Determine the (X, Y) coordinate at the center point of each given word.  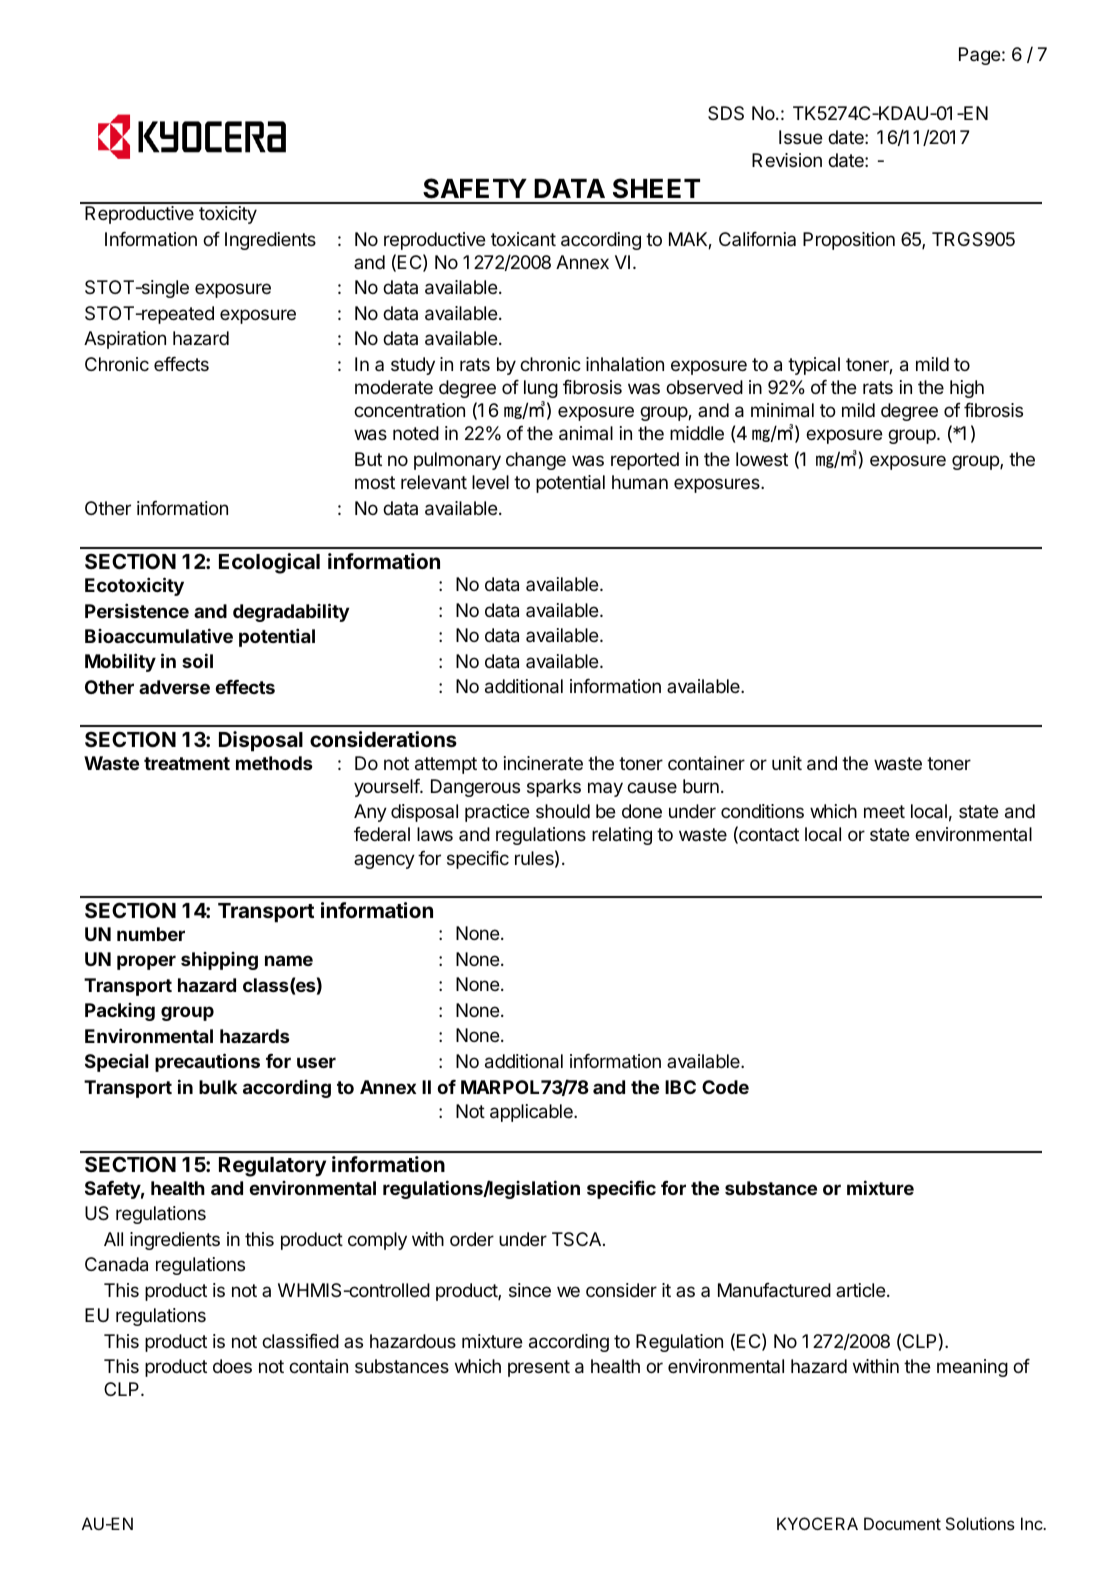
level (490, 482)
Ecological (269, 563)
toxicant (523, 239)
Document (902, 1523)
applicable (532, 1113)
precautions (207, 1062)
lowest (762, 459)
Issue (801, 137)
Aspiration (125, 340)
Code (725, 1087)
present (539, 1368)
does (232, 1366)
